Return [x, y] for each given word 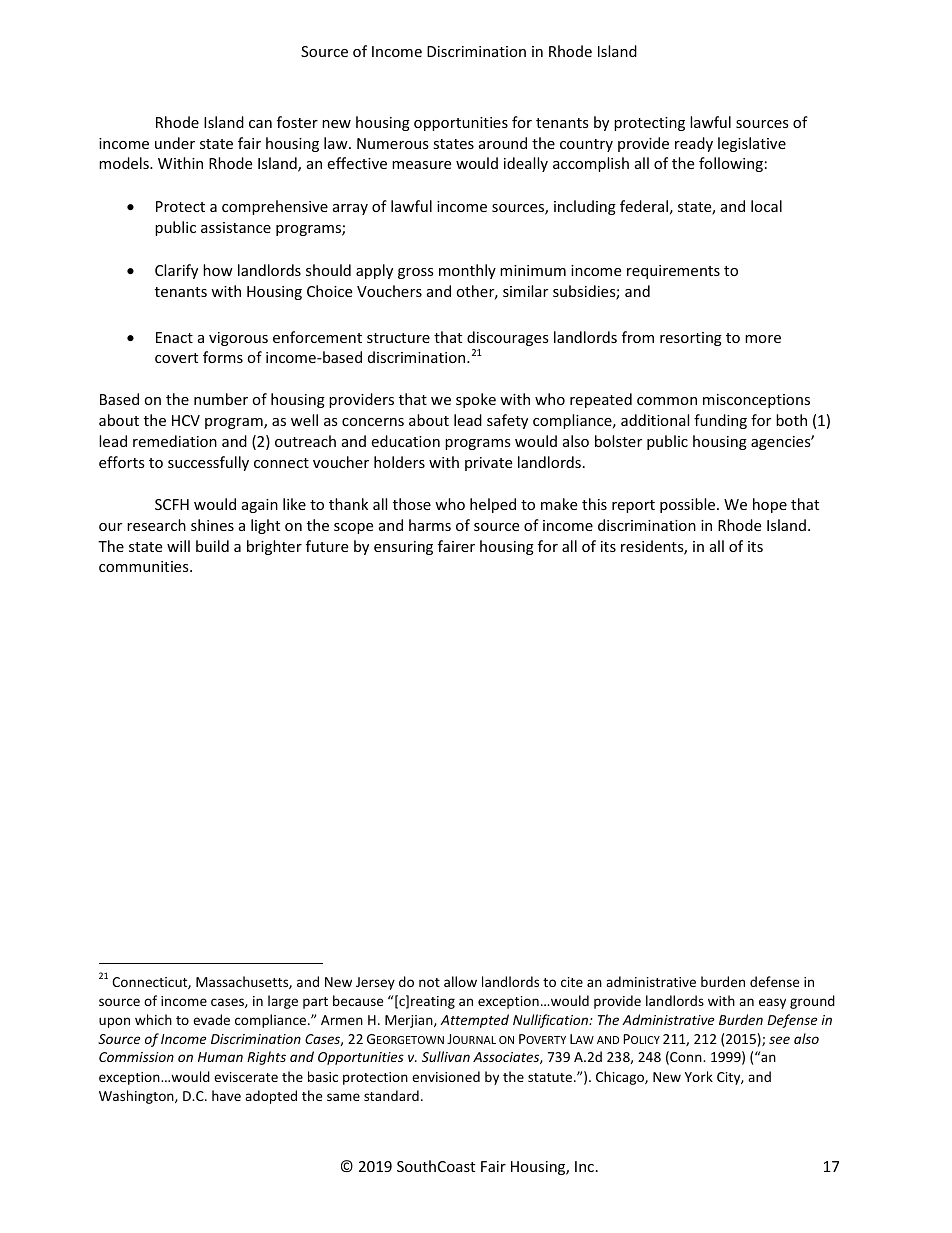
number [221, 399]
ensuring [403, 548]
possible [689, 505]
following [731, 164]
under [175, 143]
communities [145, 566]
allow [460, 981]
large [283, 1002]
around [503, 143]
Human [220, 1057]
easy [772, 1003]
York [699, 1076]
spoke [476, 400]
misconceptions [756, 401]
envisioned [446, 1076]
